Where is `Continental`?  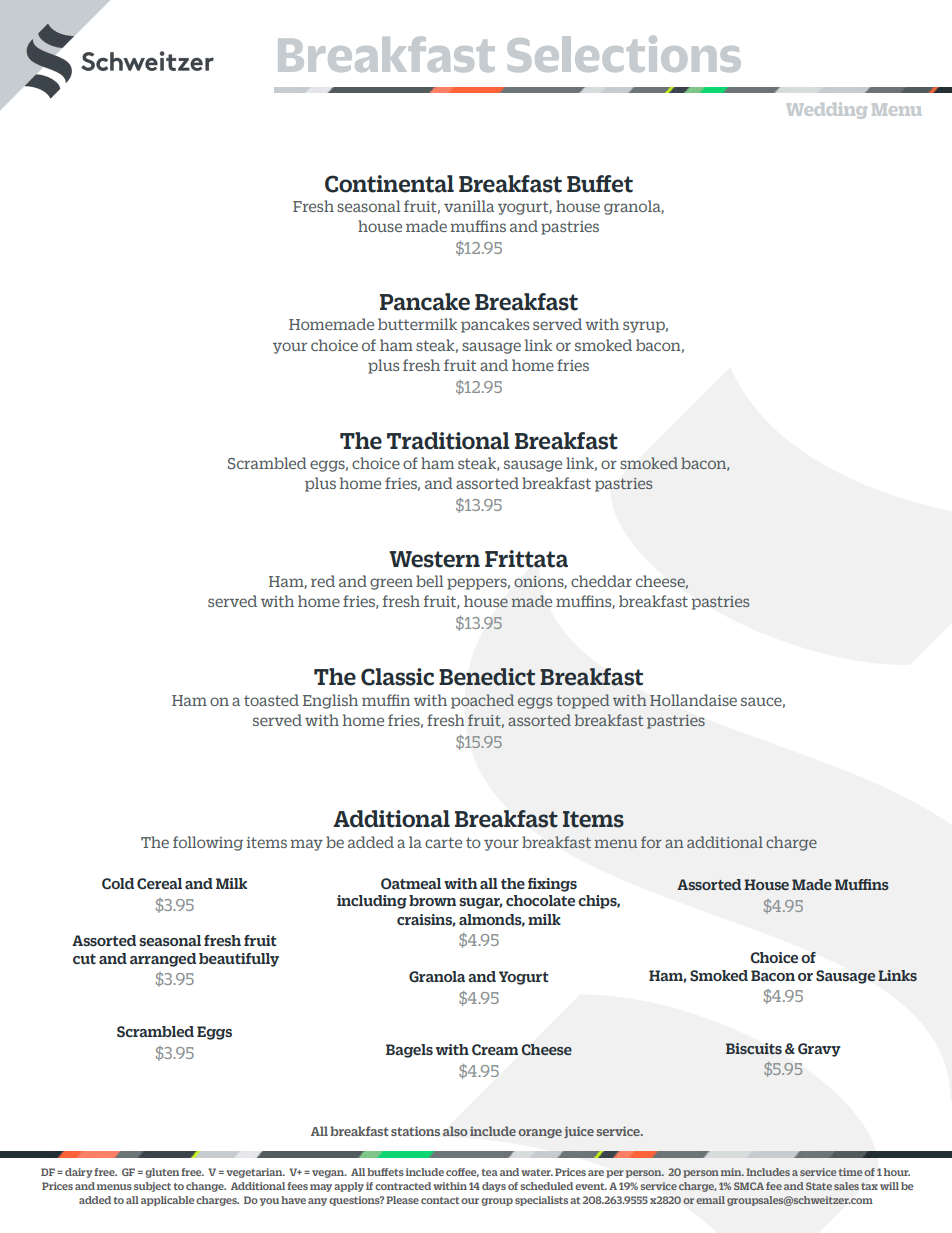
Continental is located at coordinates (389, 184).
